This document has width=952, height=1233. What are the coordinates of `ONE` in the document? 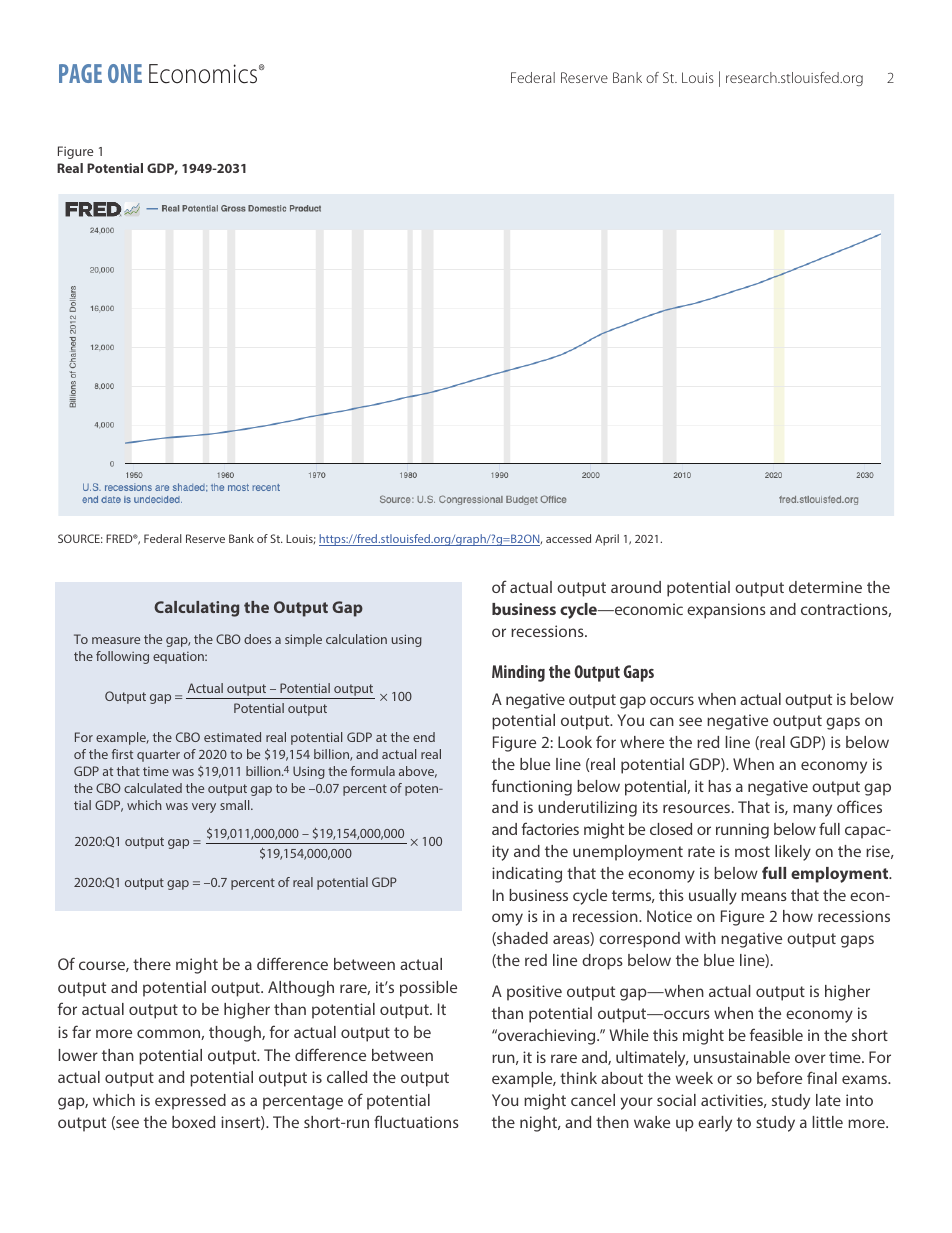 It's located at (125, 73).
